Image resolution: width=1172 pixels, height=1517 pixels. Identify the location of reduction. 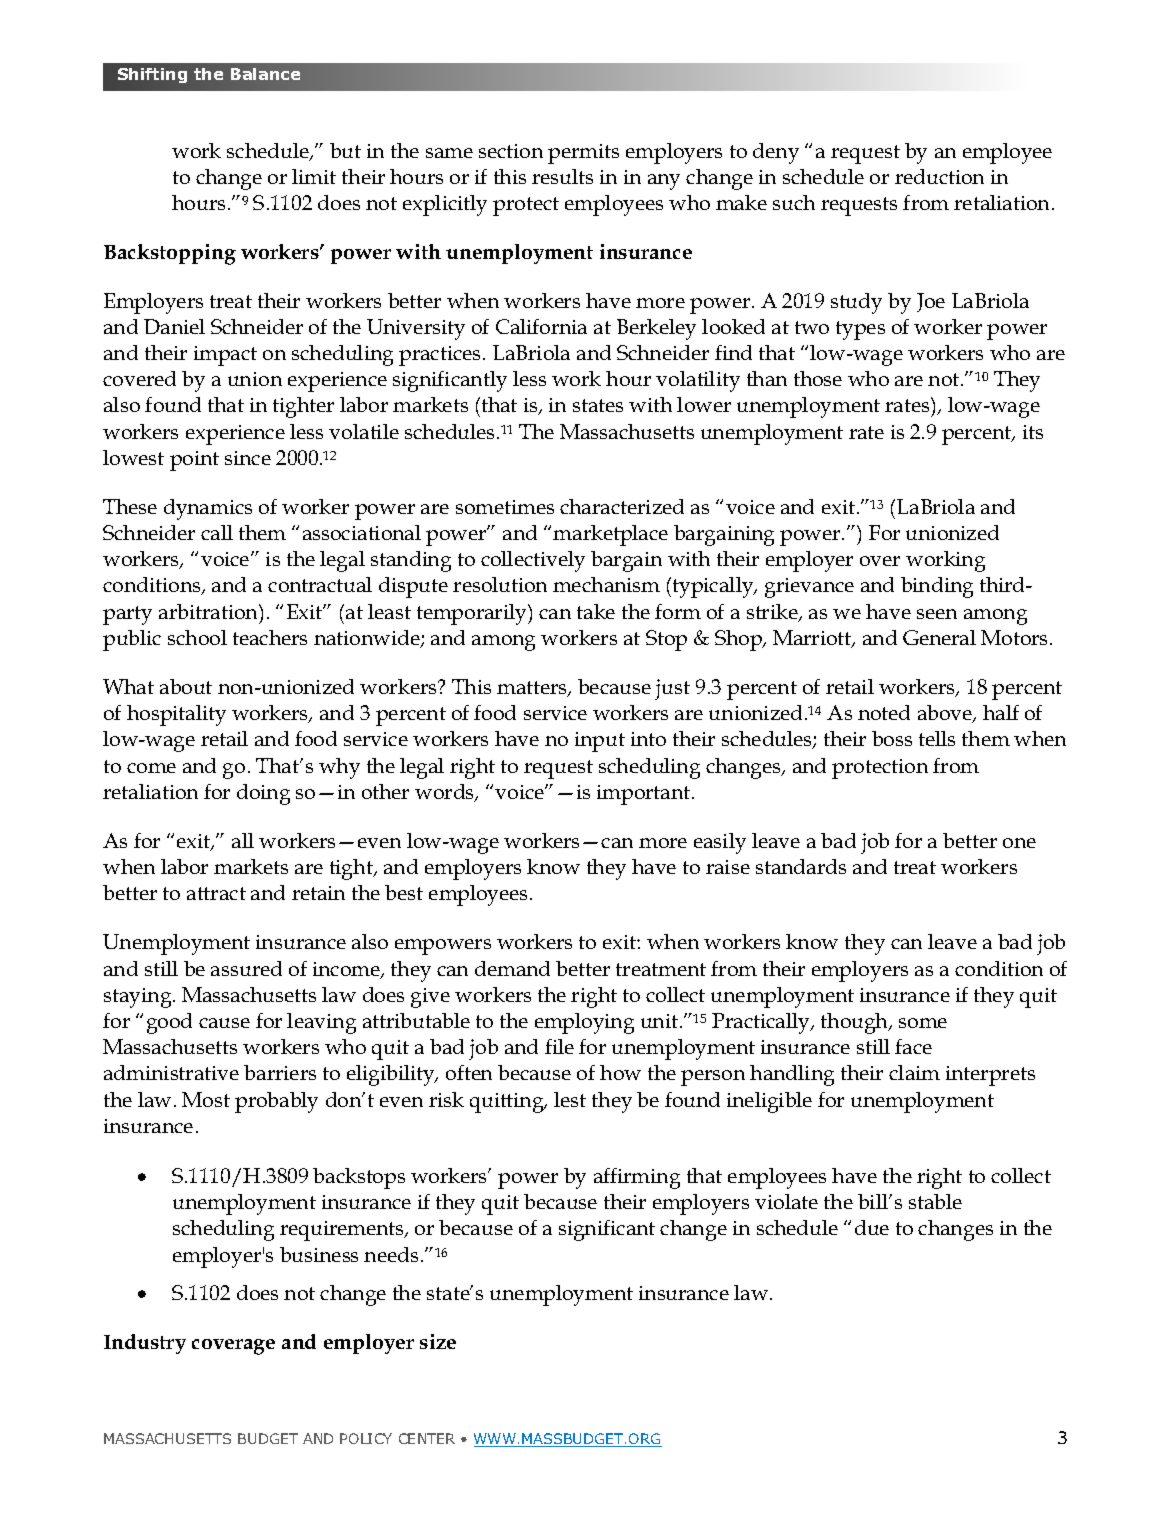
(939, 176).
